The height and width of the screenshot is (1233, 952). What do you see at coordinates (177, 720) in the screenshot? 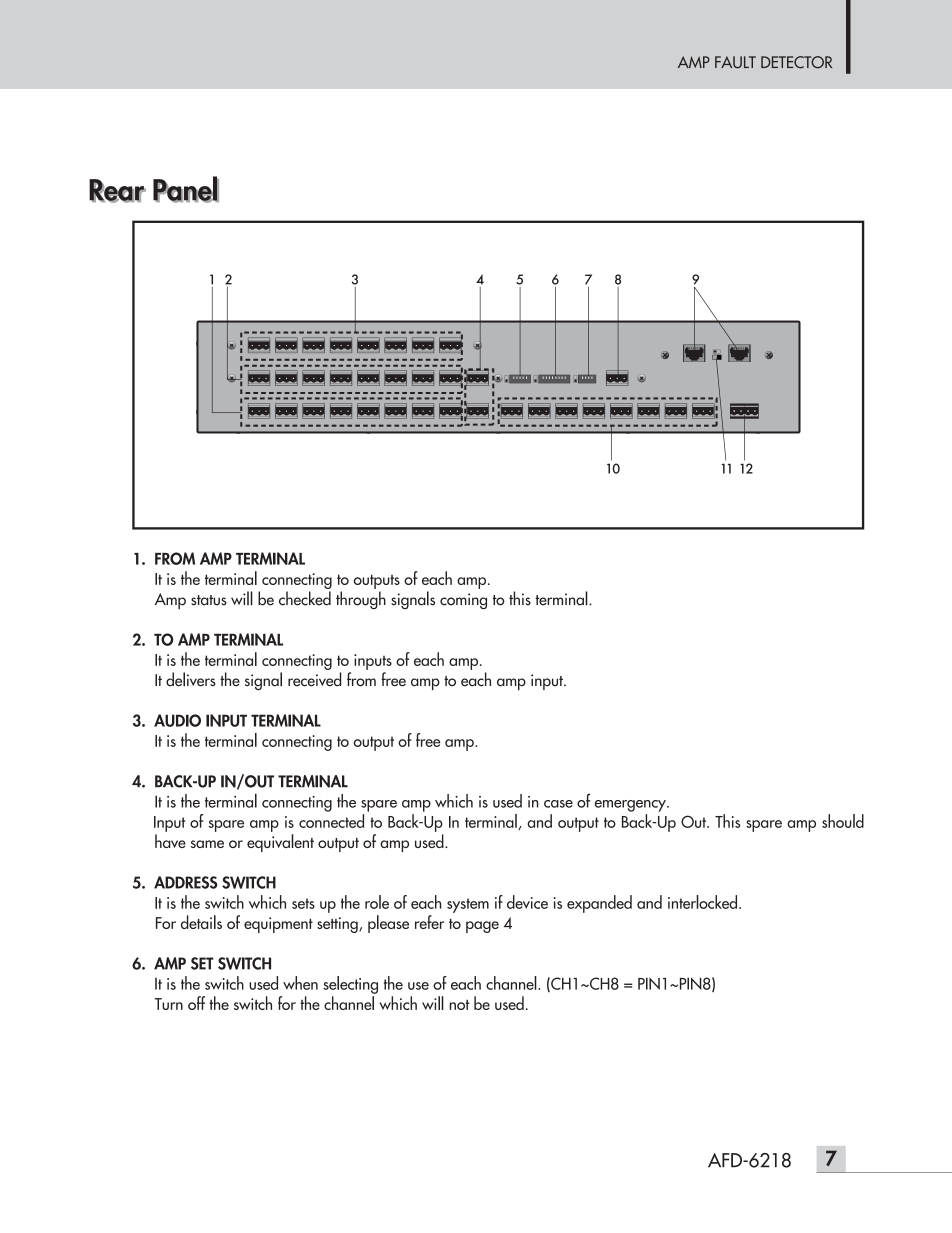
I see `AUDIO` at bounding box center [177, 720].
